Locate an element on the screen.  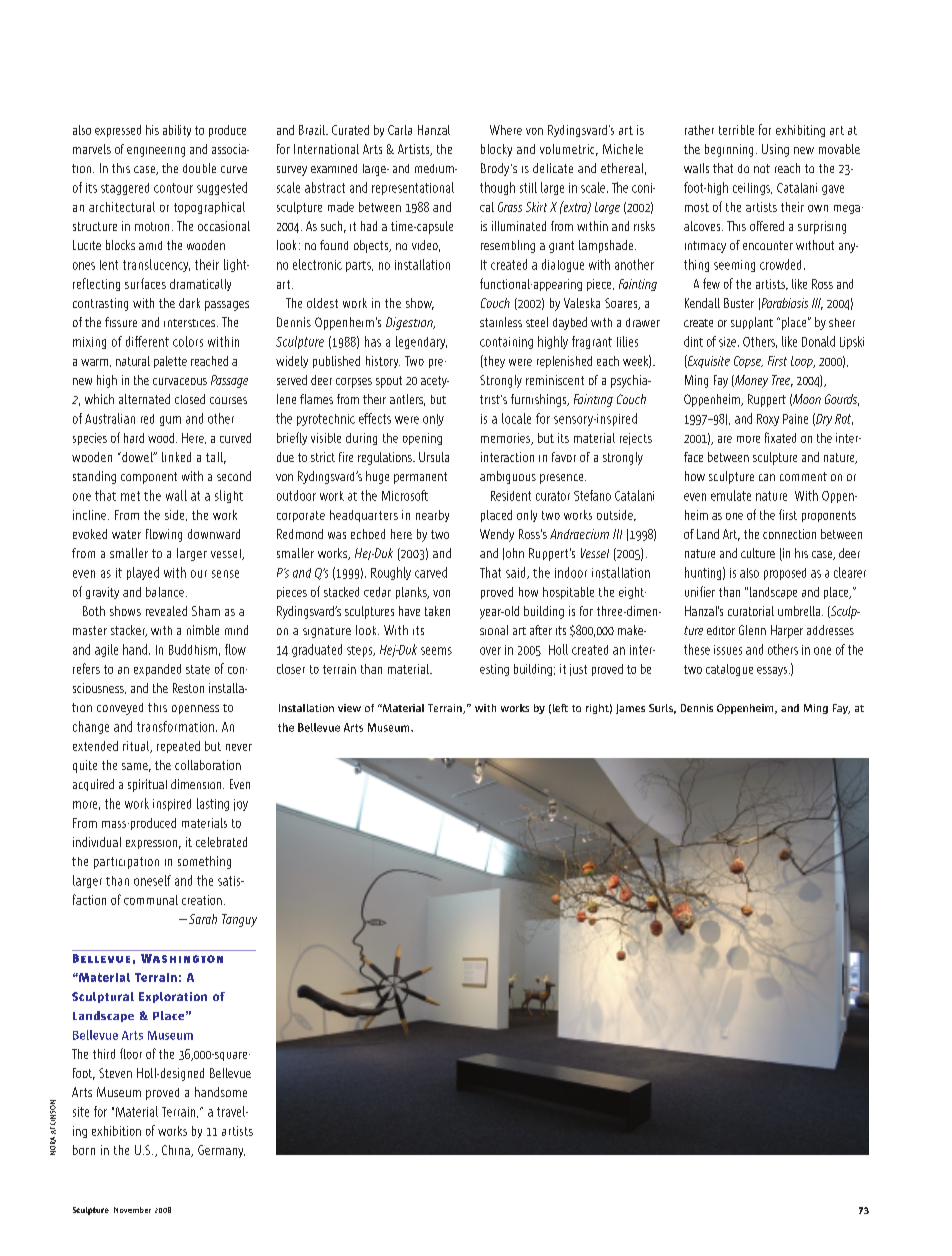
essays is located at coordinates (773, 671).
